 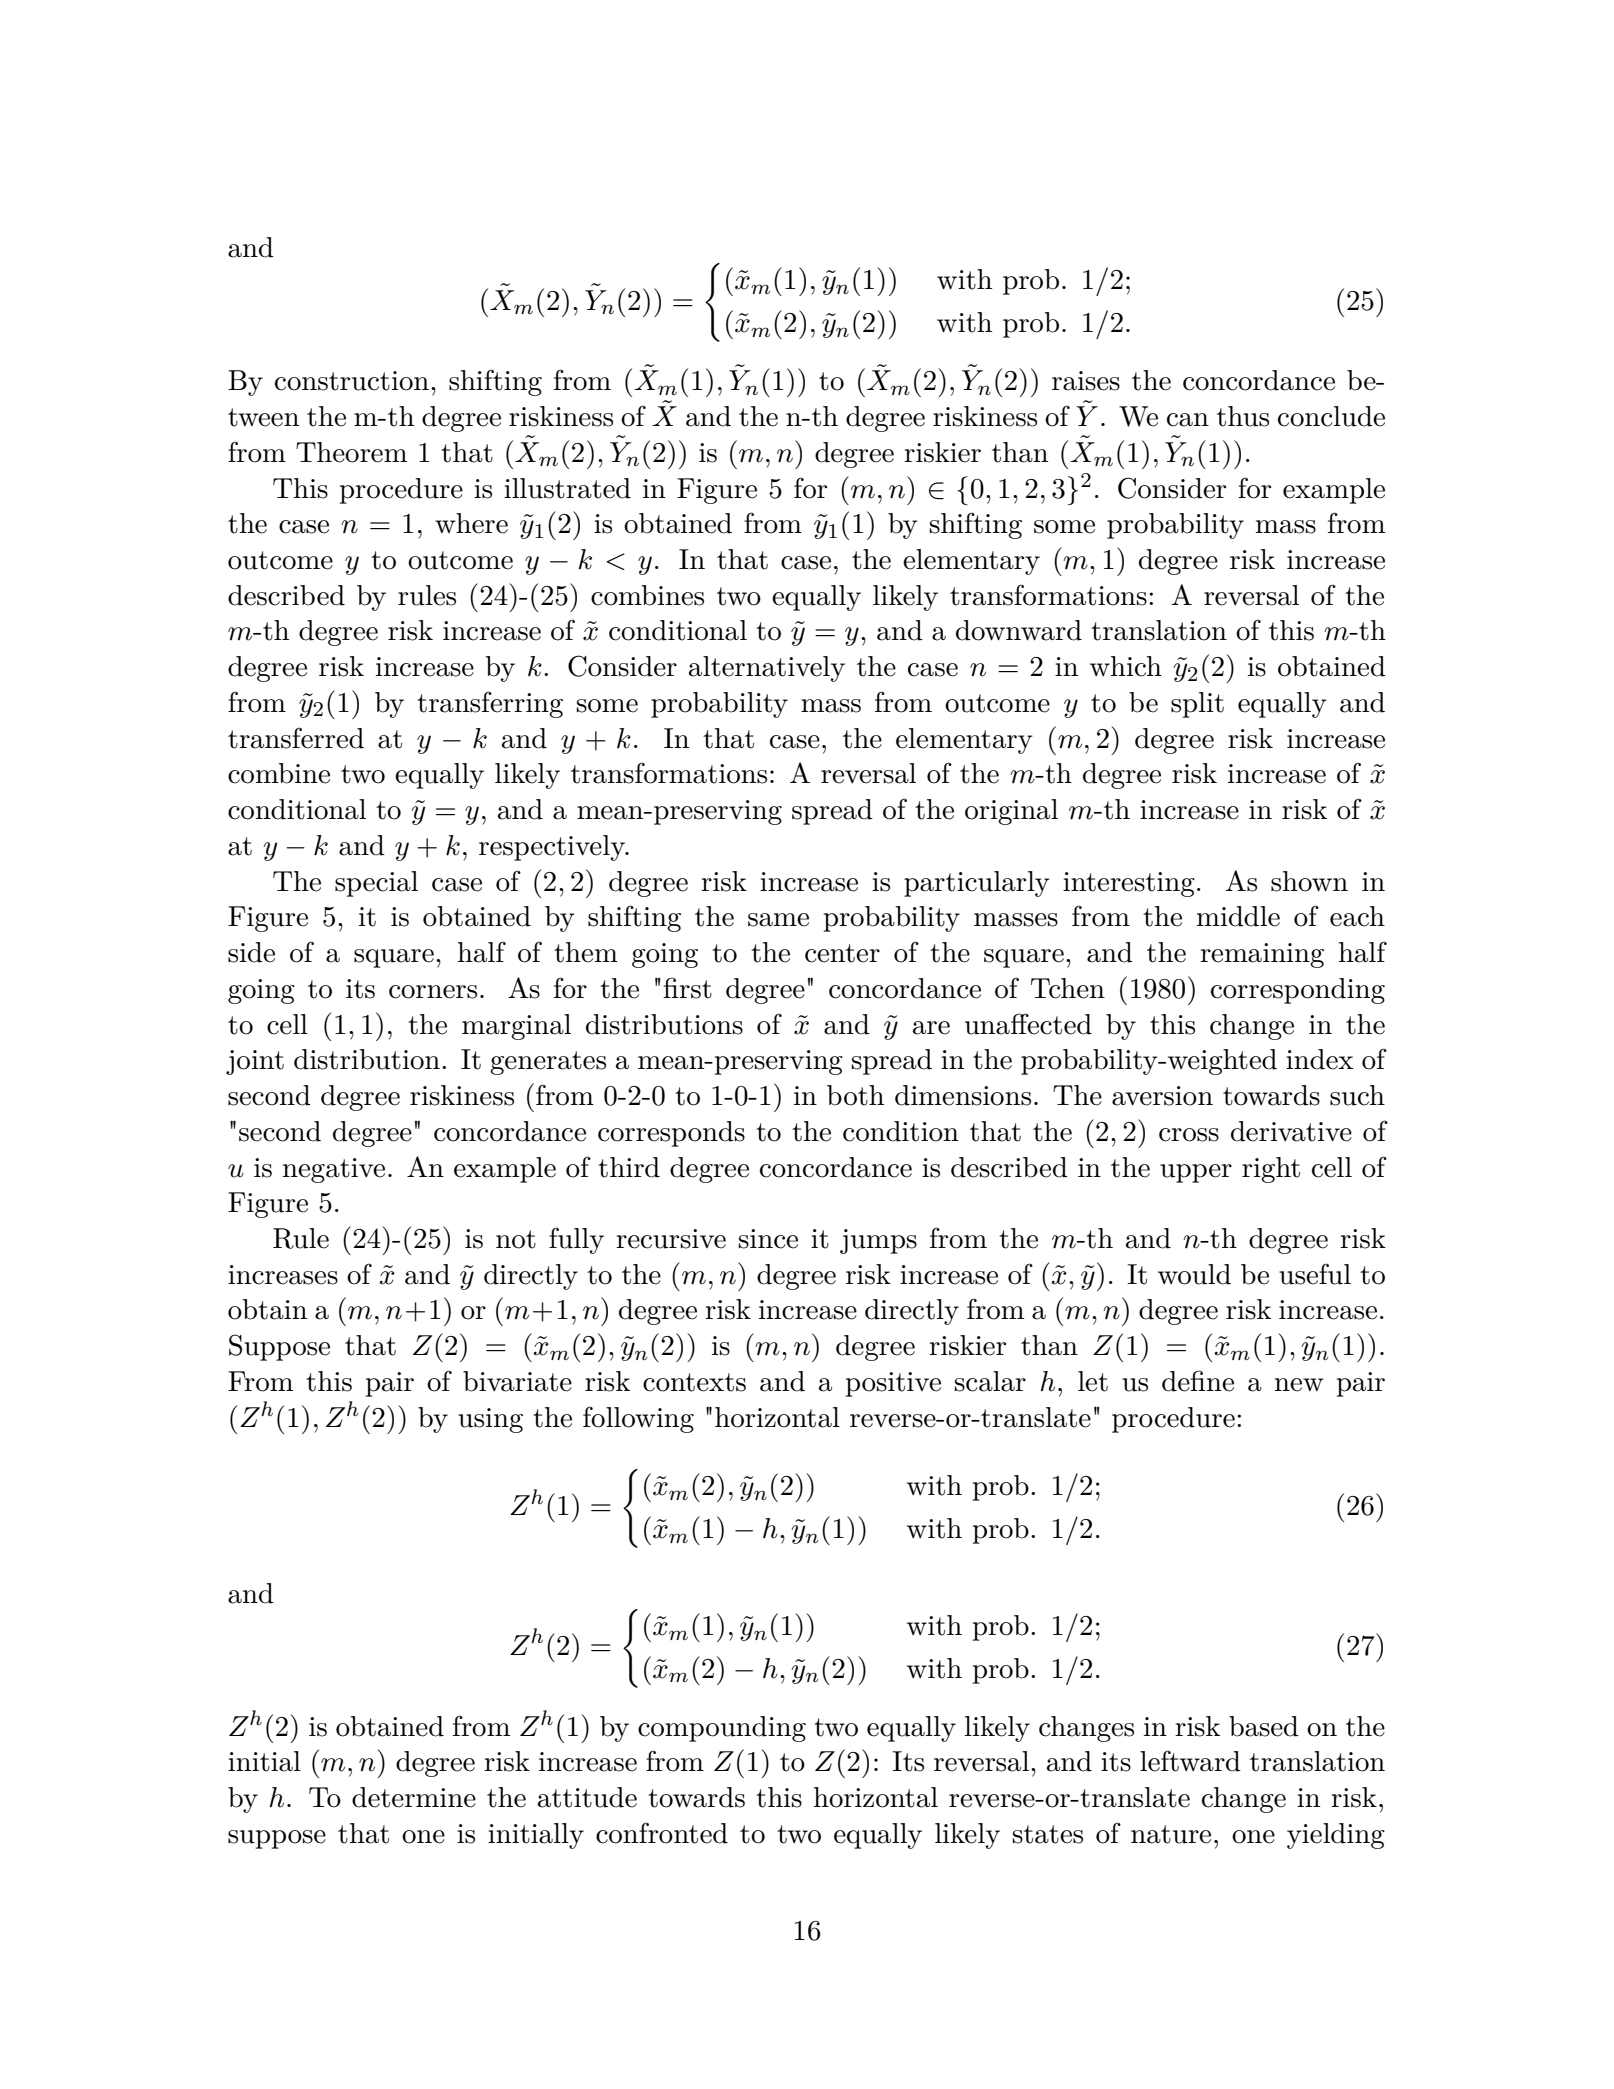 What do you see at coordinates (1189, 1135) in the page?
I see `cross` at bounding box center [1189, 1135].
